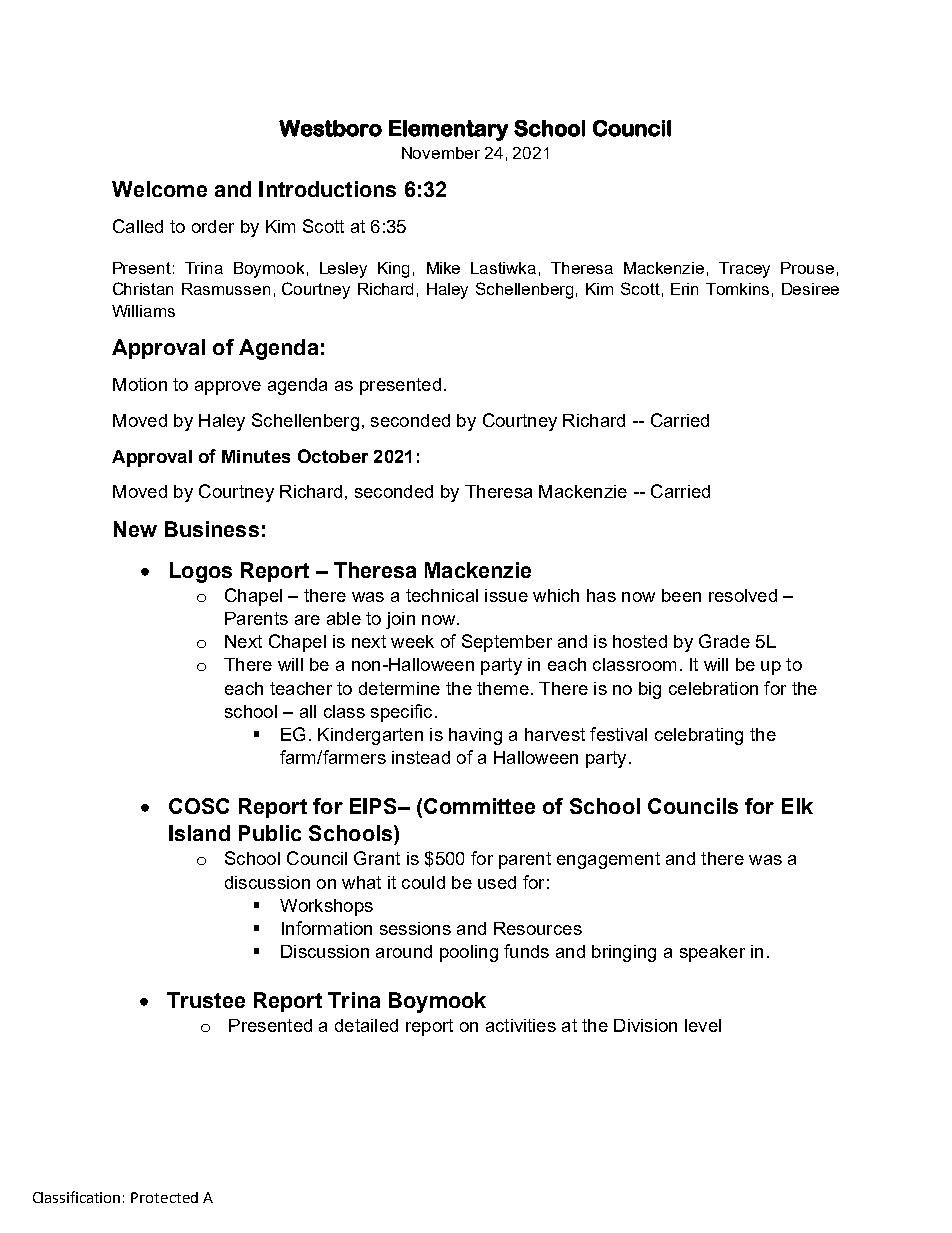 The width and height of the image is (952, 1233). I want to click on November, so click(441, 153).
